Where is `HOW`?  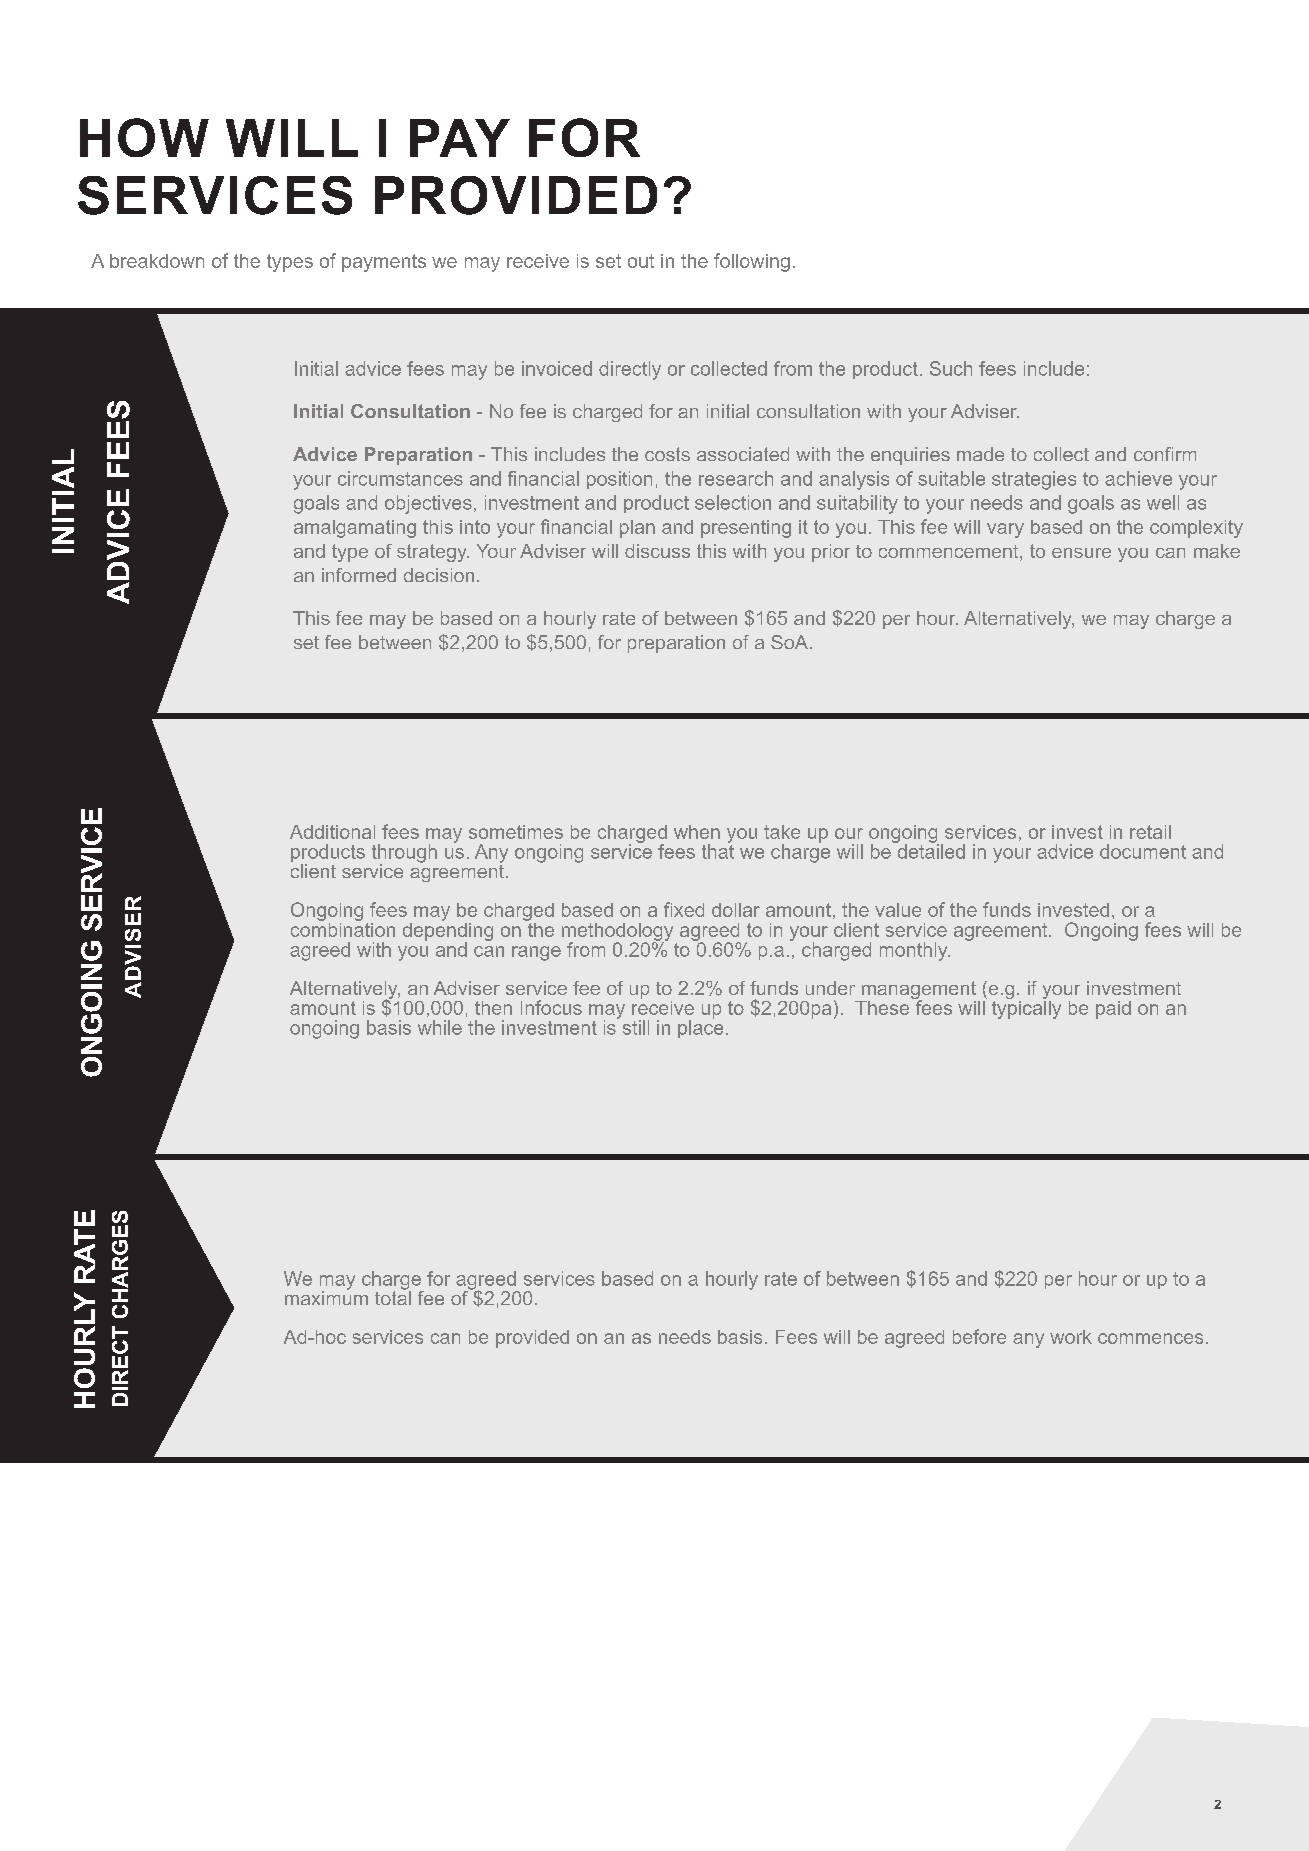
HOW is located at coordinates (144, 137).
